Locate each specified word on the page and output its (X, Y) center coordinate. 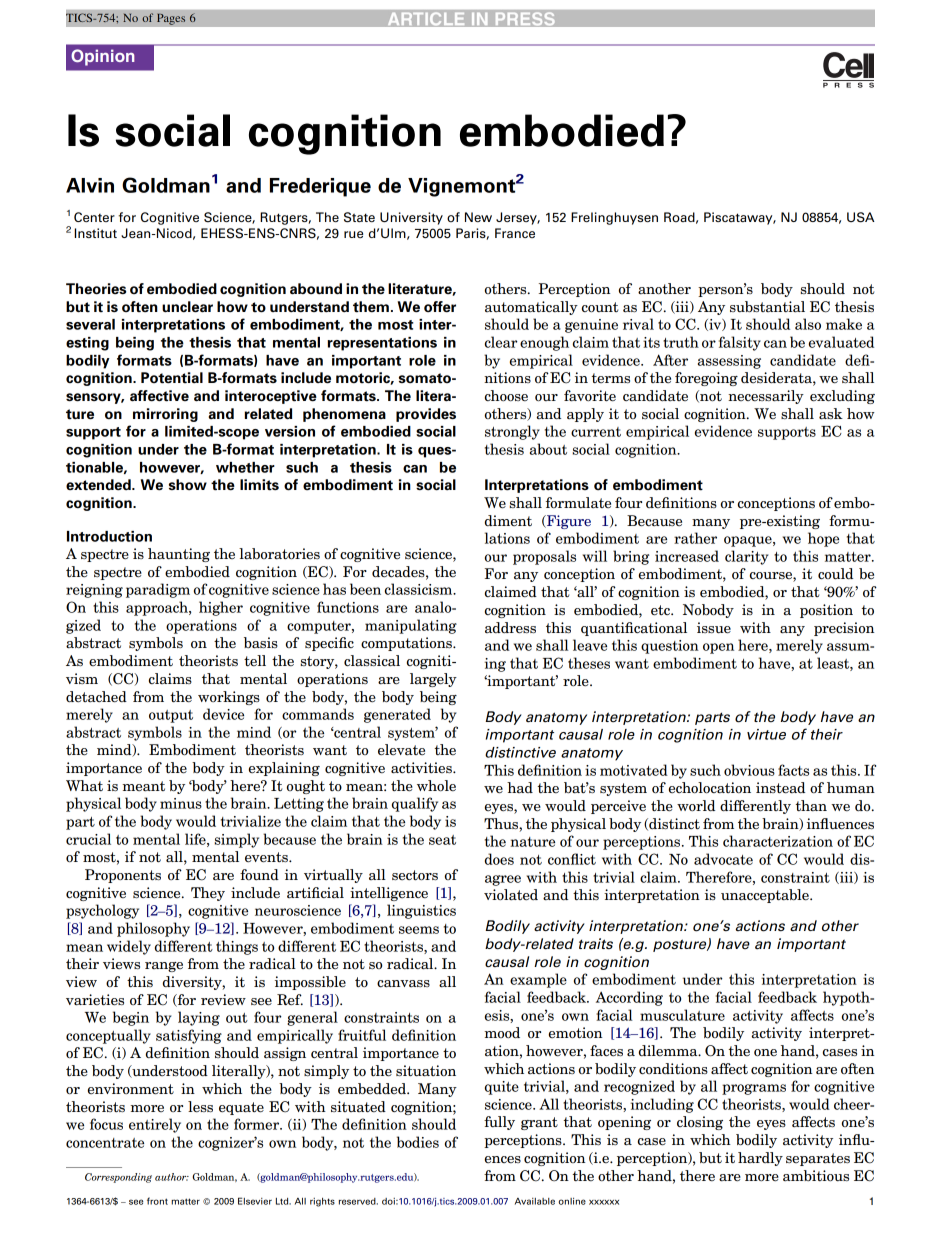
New (478, 217)
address (510, 628)
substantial (767, 307)
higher (221, 608)
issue (714, 628)
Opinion (103, 57)
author (172, 1177)
